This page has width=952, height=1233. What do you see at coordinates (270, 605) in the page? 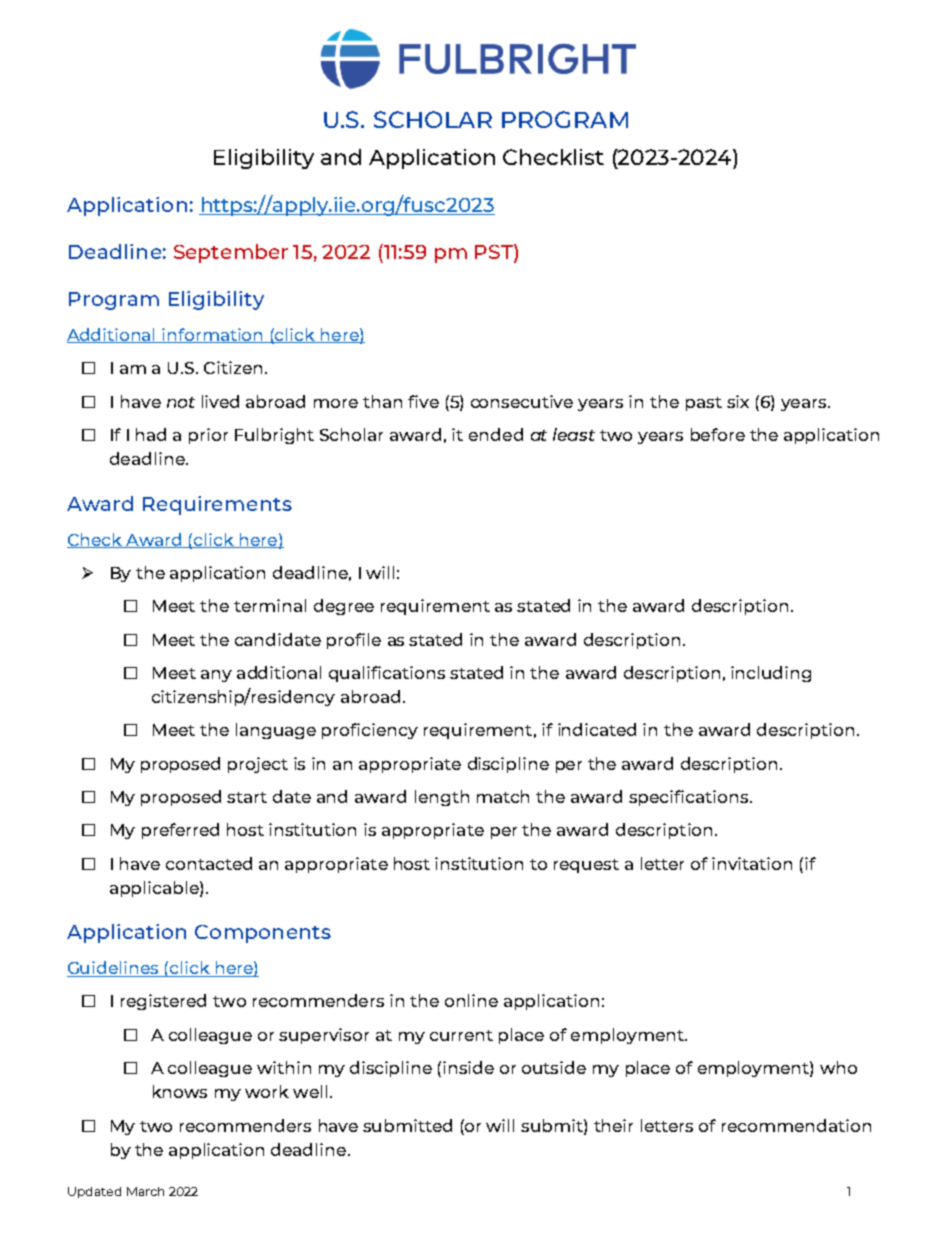
I see `terminal` at bounding box center [270, 605].
